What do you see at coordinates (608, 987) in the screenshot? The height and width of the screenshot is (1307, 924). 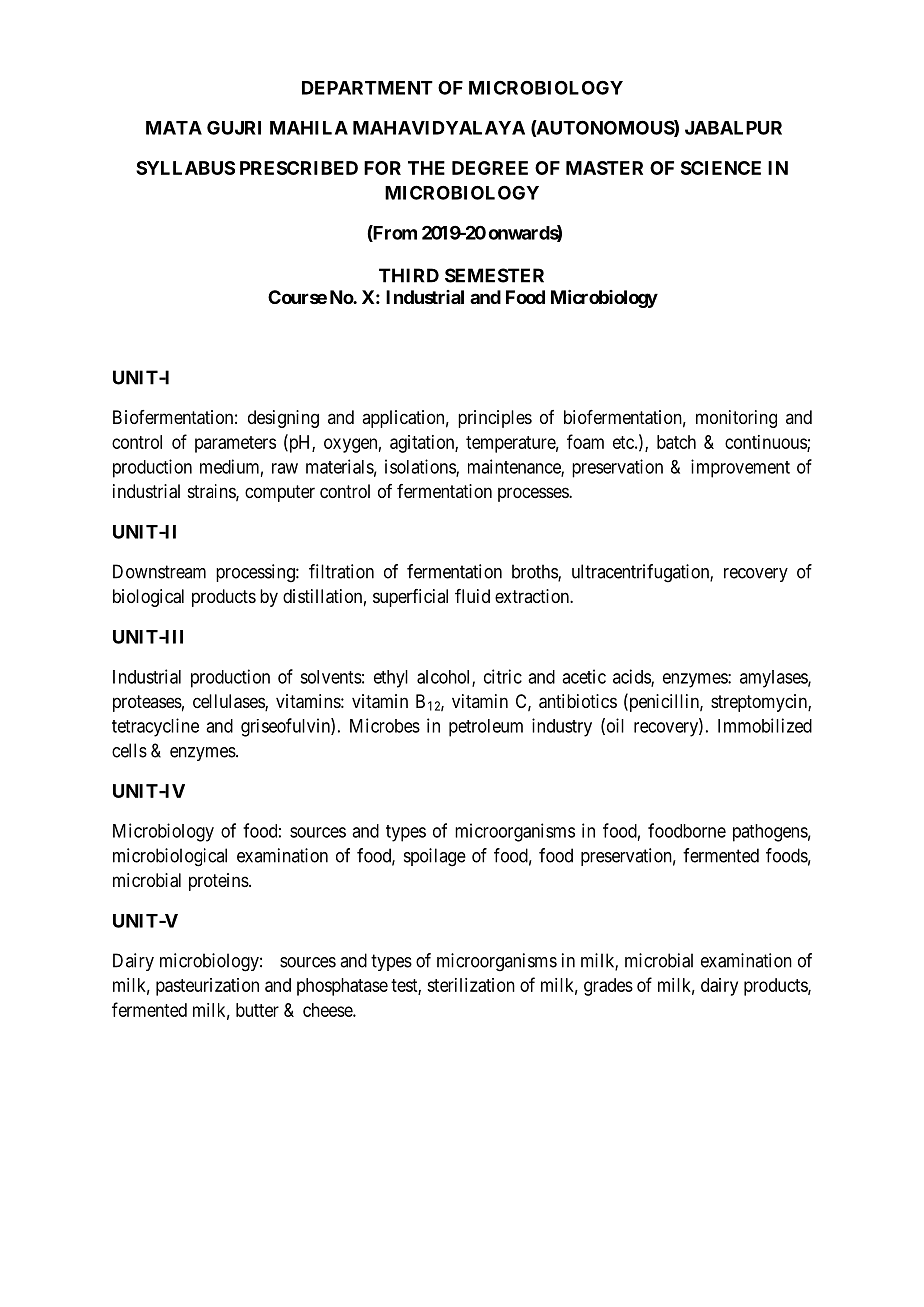 I see `grades` at bounding box center [608, 987].
